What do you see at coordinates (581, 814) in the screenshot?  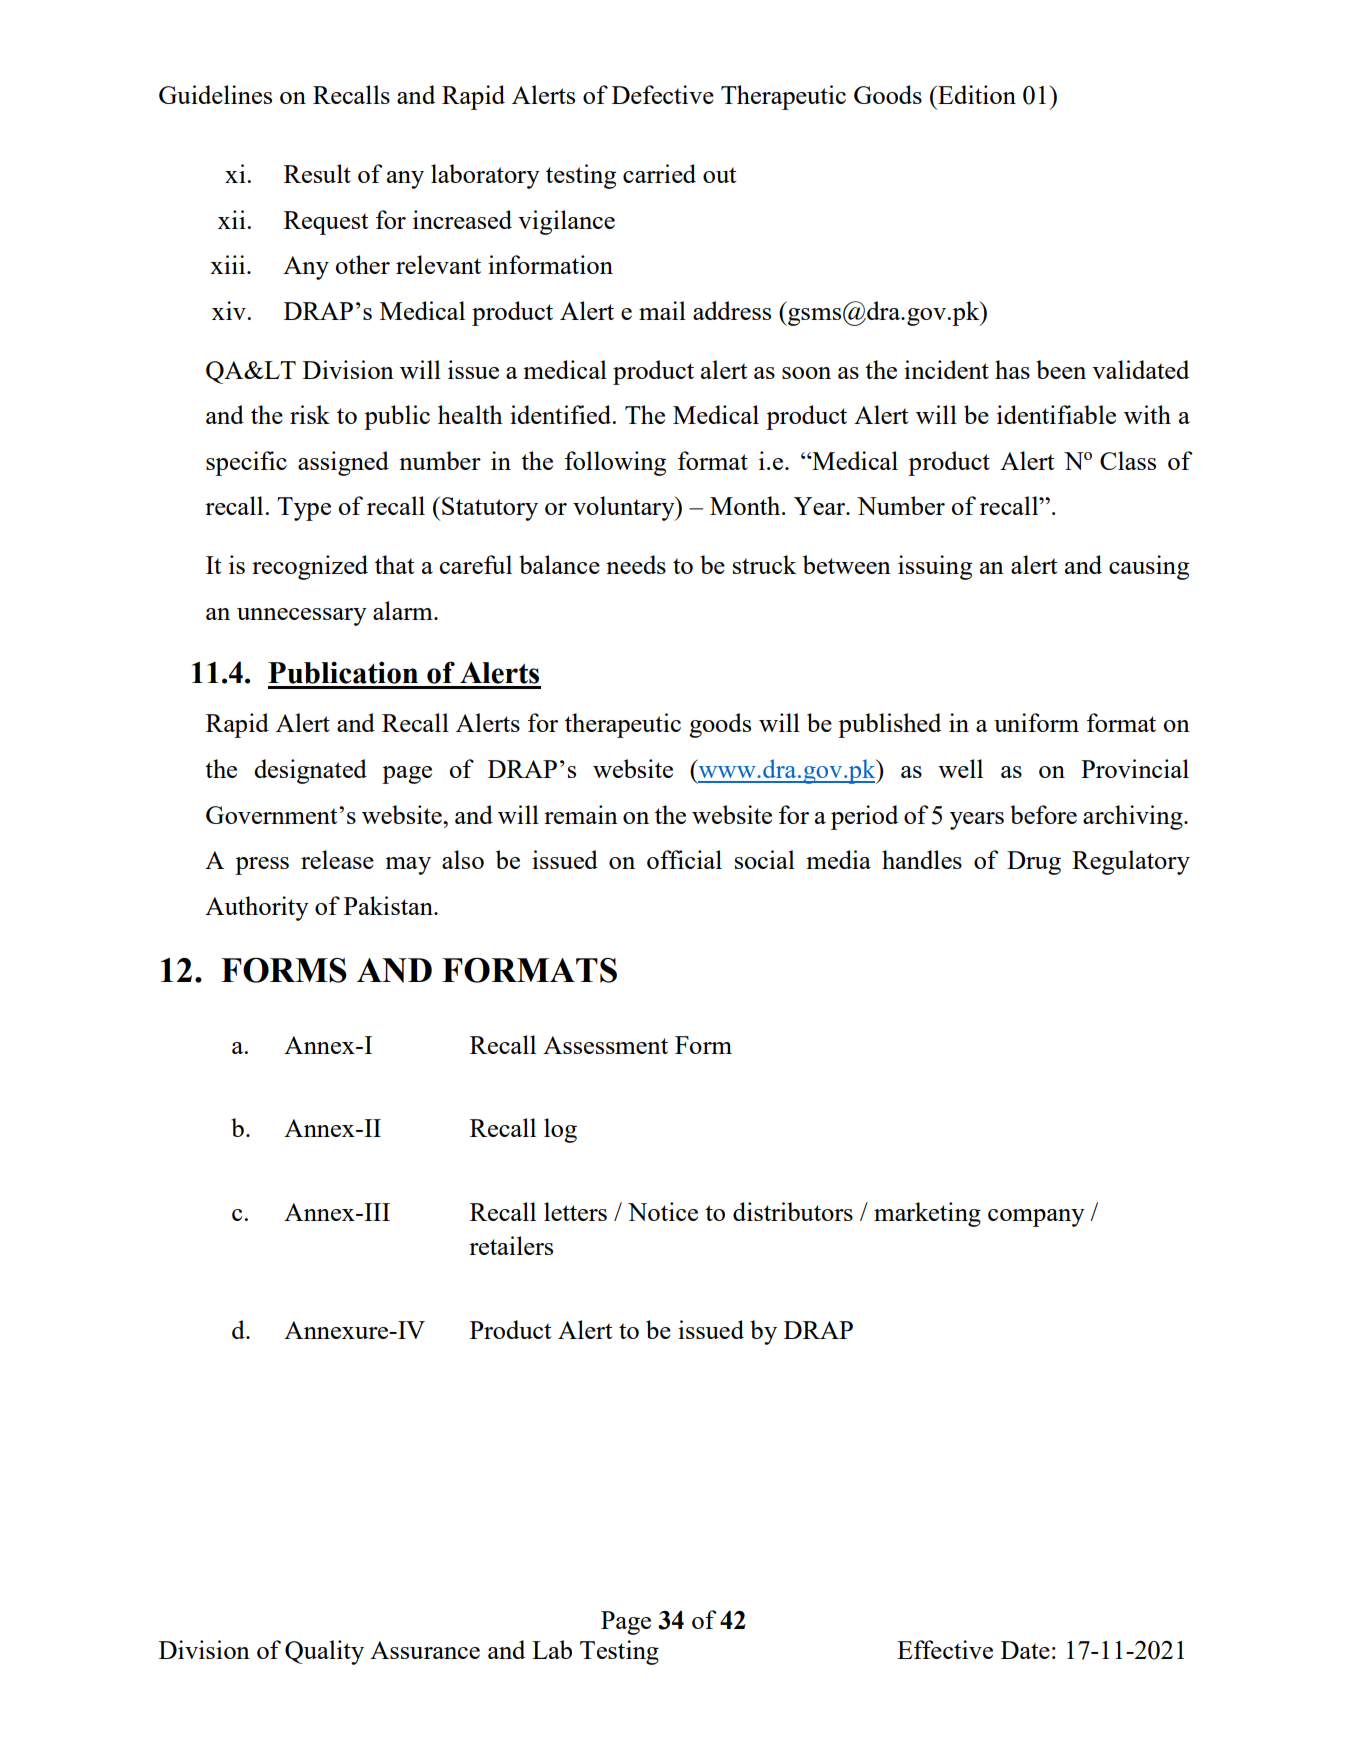 I see `remain` at bounding box center [581, 814].
